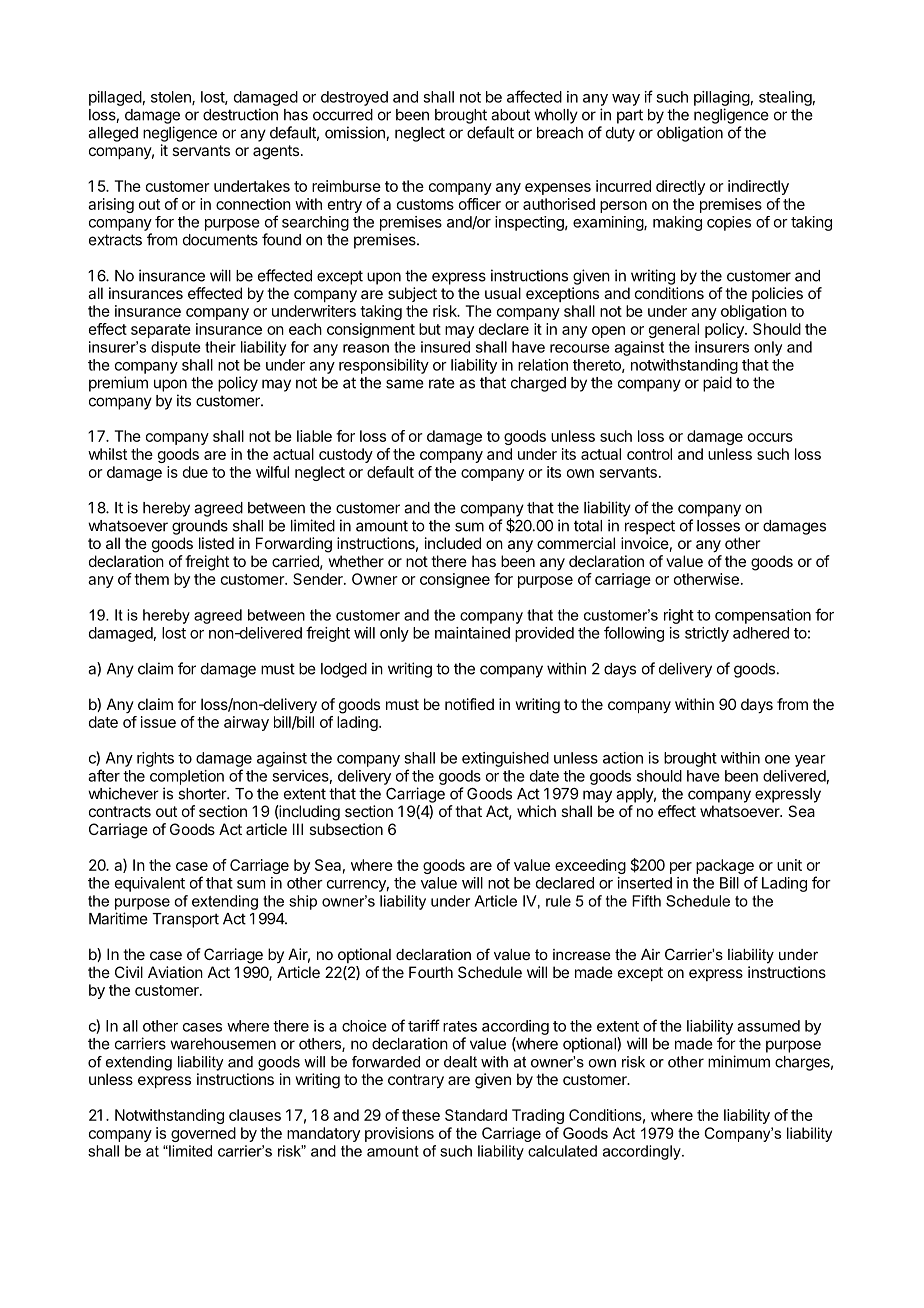 Image resolution: width=924 pixels, height=1308 pixels. Describe the element at coordinates (172, 98) in the image. I see `stolen` at that location.
